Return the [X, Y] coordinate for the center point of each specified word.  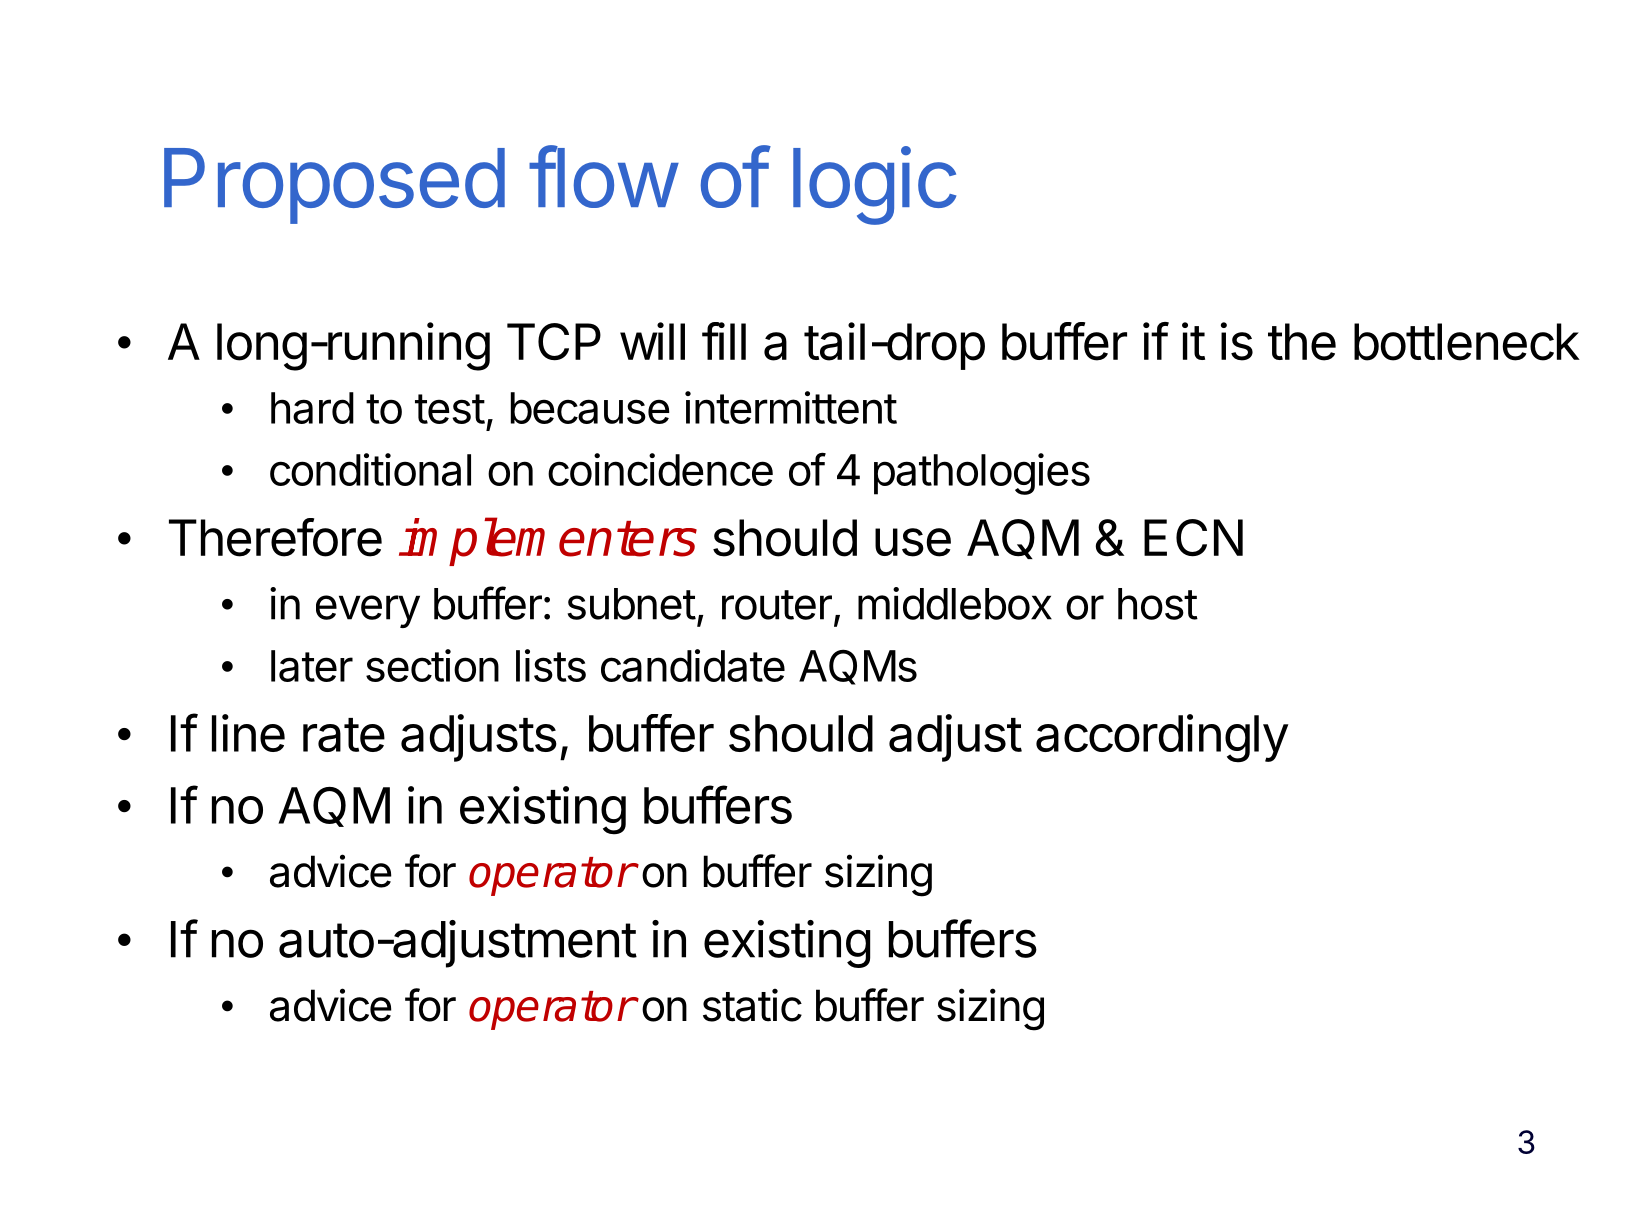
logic [874, 185]
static [752, 1005]
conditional [370, 469]
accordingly [1162, 738]
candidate [693, 665]
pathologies [982, 474]
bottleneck [1467, 342]
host [1158, 604]
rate [344, 735]
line [248, 733]
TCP [554, 342]
